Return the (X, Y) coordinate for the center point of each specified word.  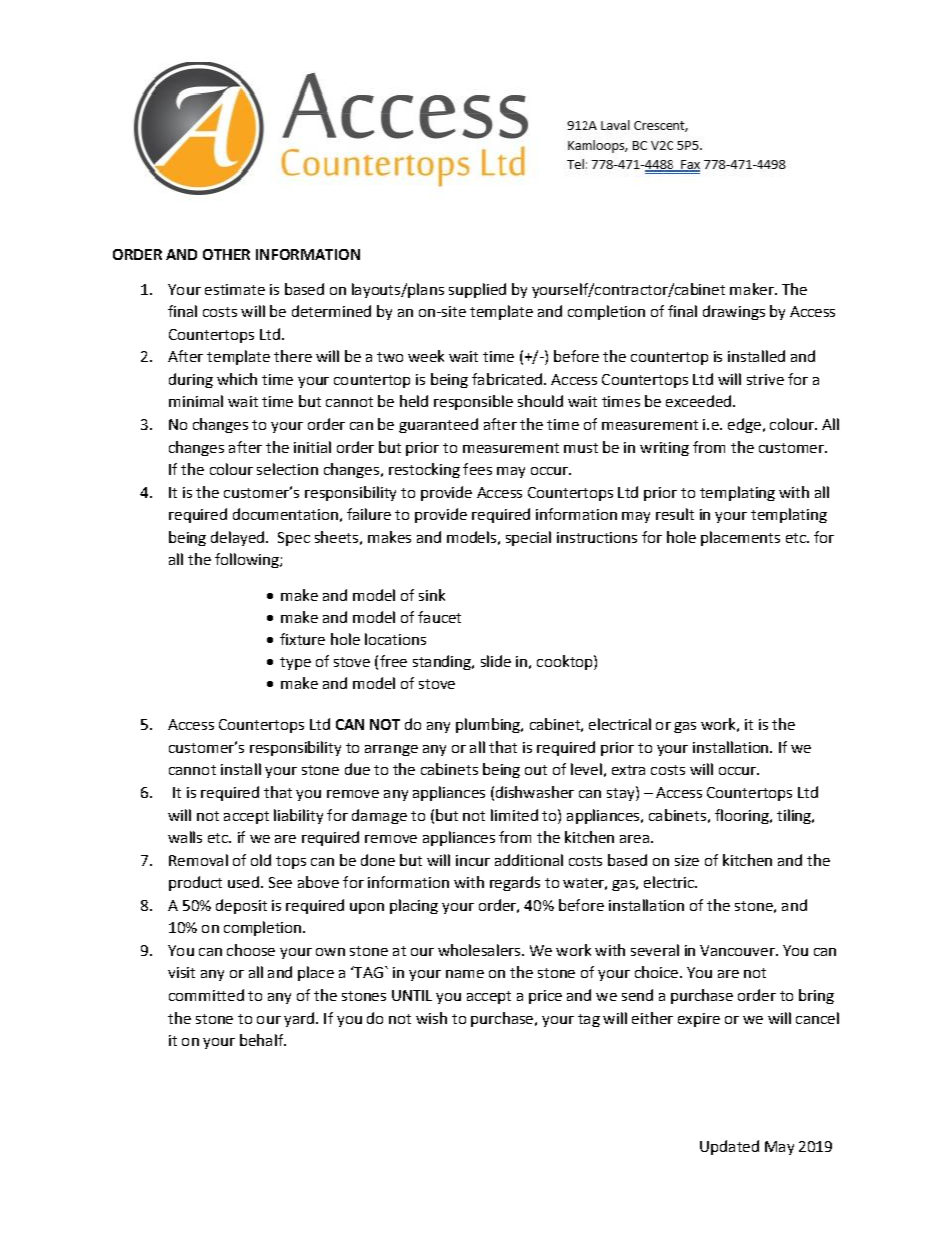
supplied (477, 290)
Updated (729, 1147)
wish (431, 1018)
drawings (734, 312)
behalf (262, 1040)
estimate (235, 289)
